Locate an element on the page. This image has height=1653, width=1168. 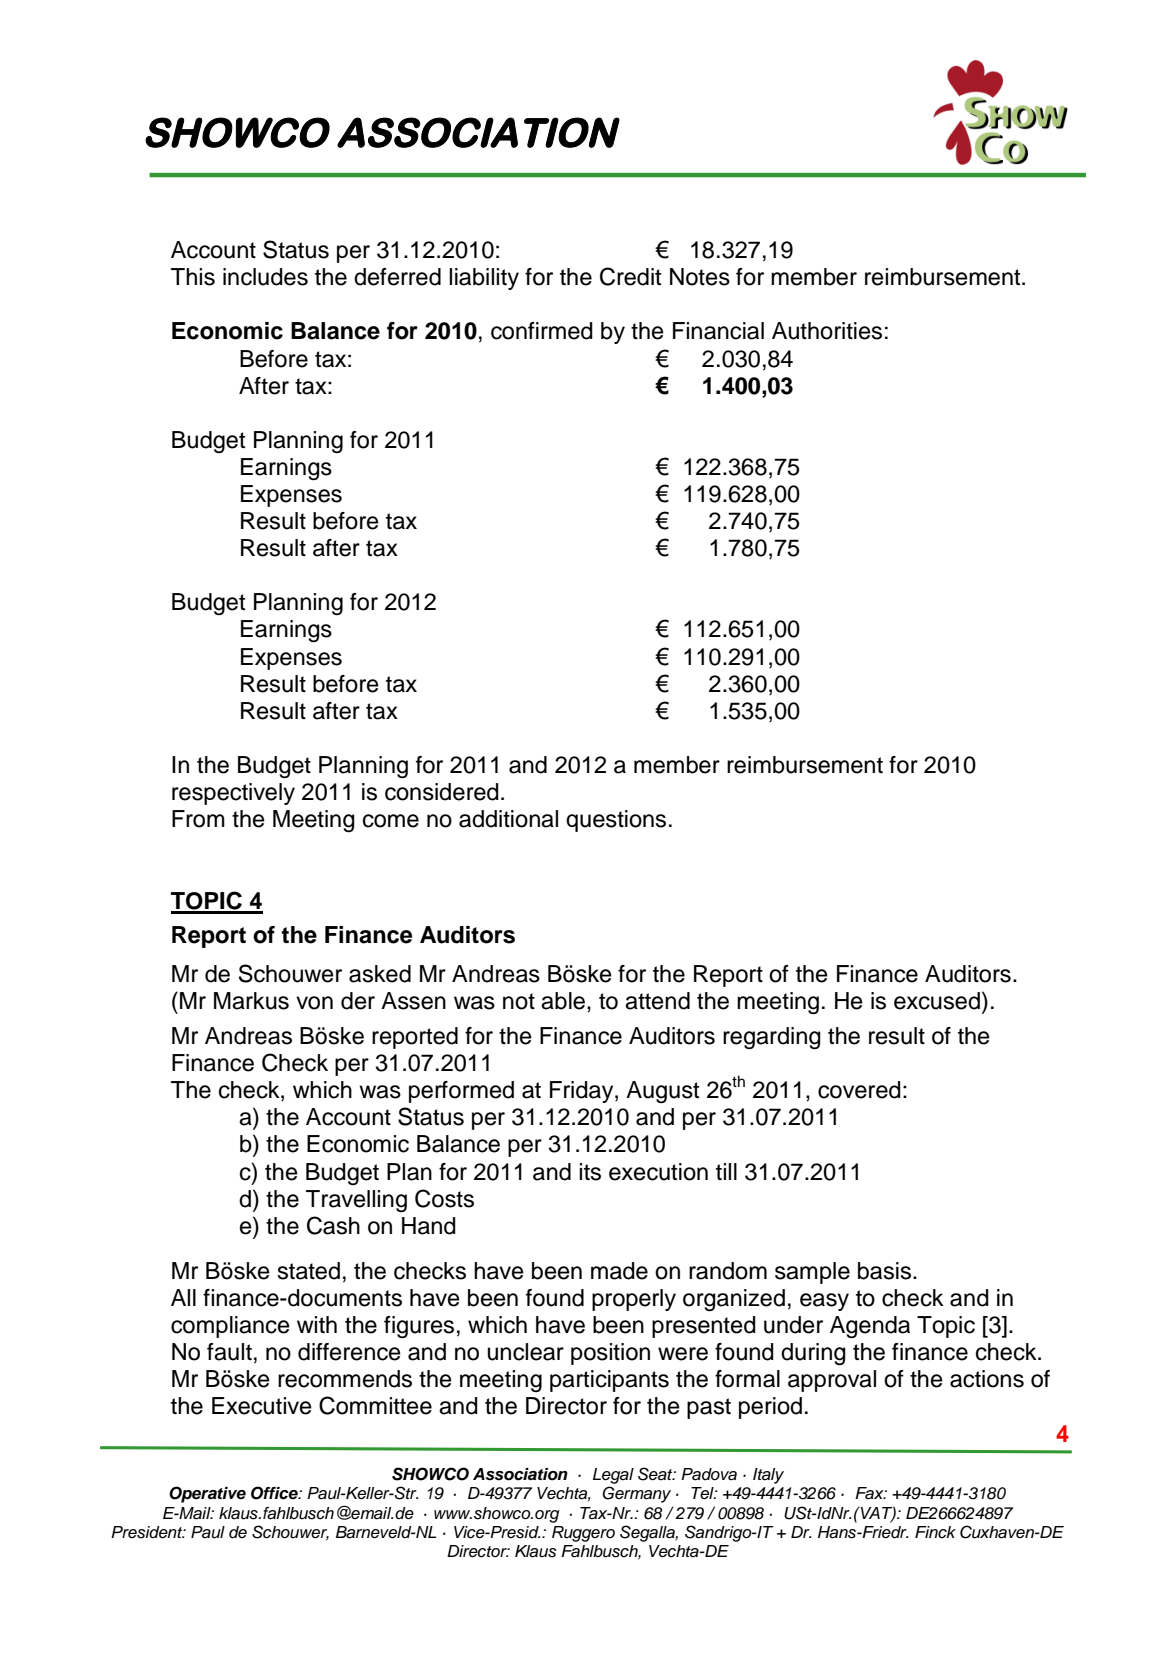
Friday is located at coordinates (583, 1092).
